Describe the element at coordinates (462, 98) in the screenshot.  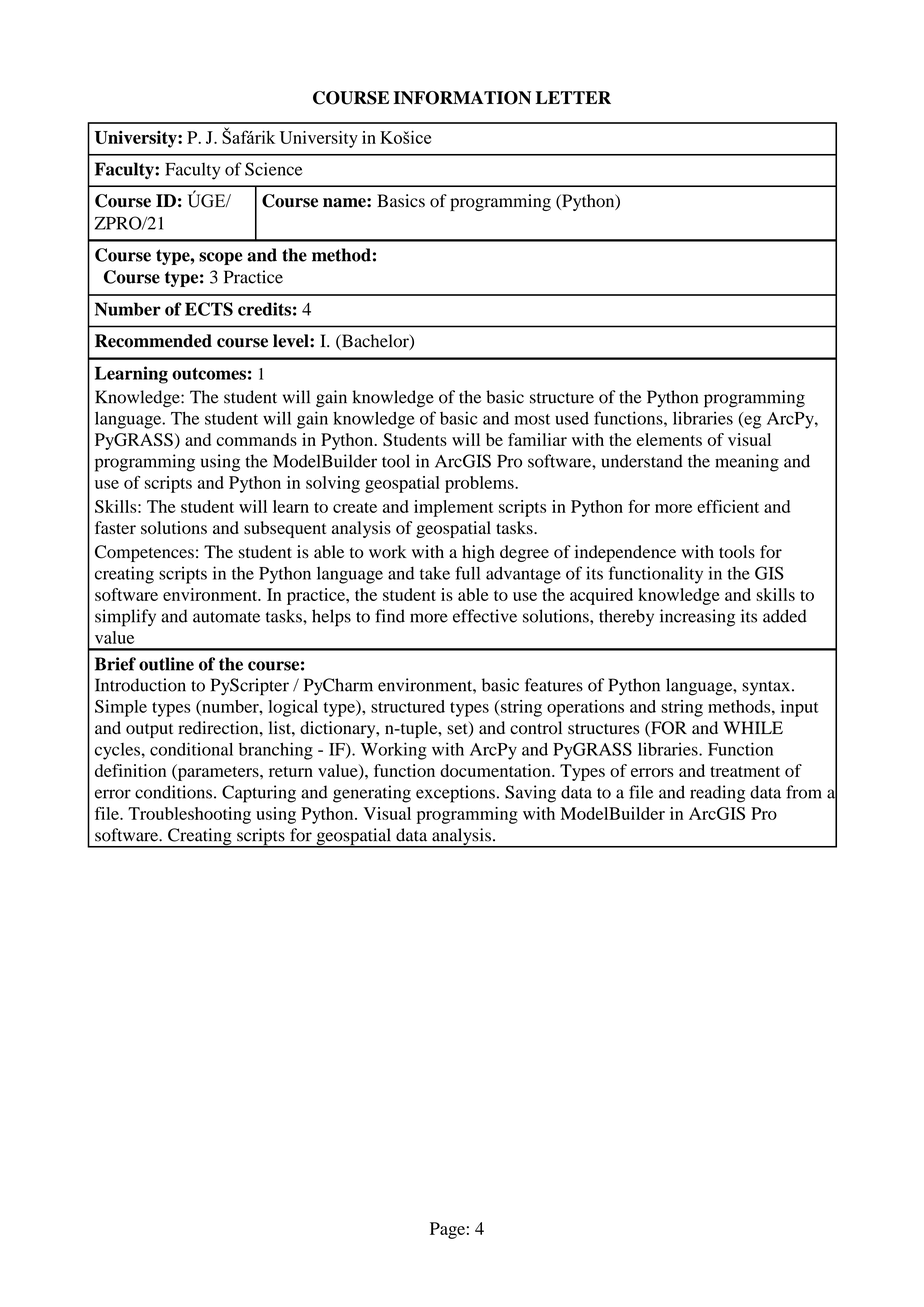
I see `INFORMATION` at that location.
